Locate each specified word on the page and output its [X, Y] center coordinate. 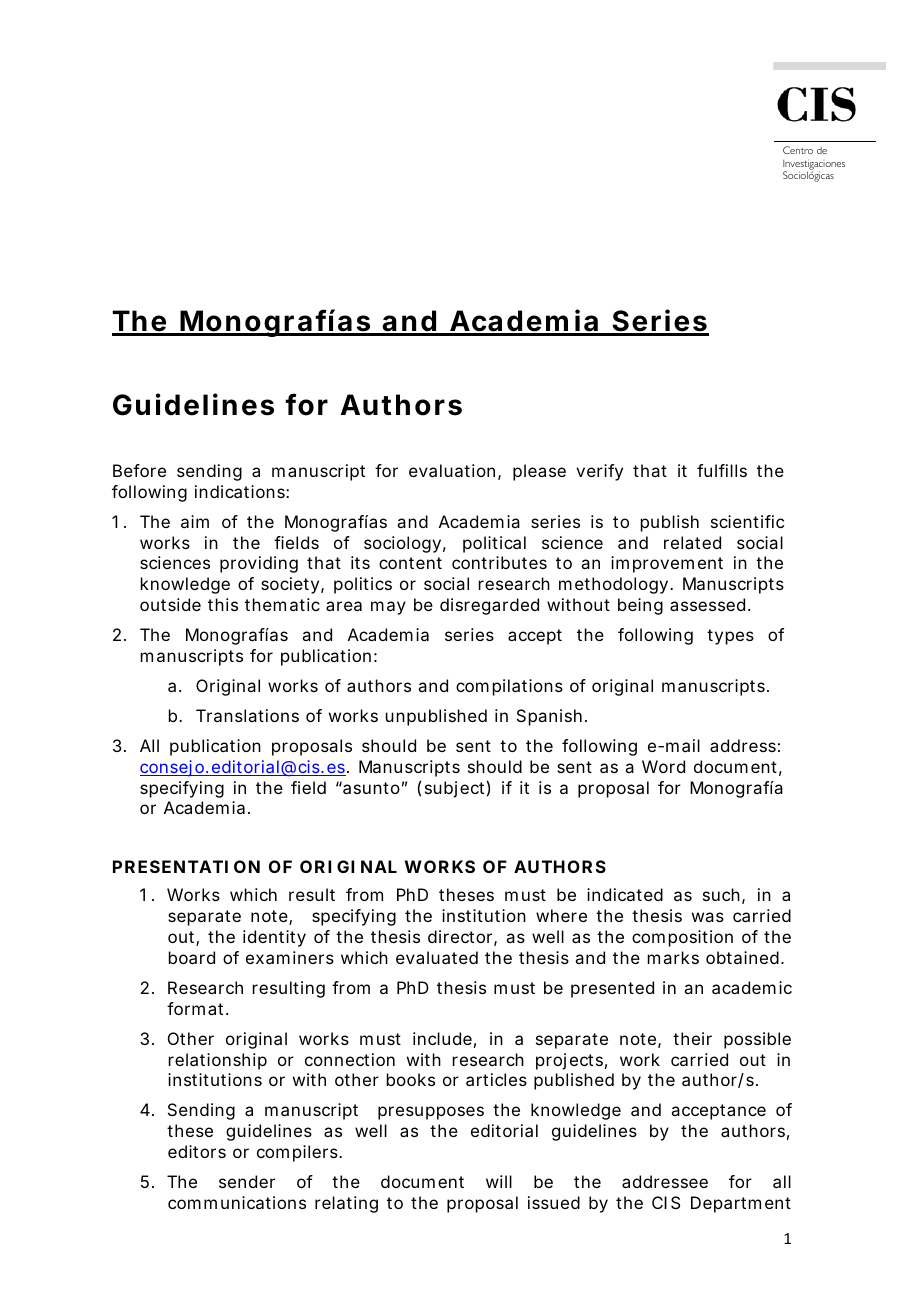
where [561, 915]
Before [139, 470]
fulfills [722, 470]
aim [195, 521]
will [499, 1181]
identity [274, 938]
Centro [798, 150]
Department [741, 1204]
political [494, 544]
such [721, 894]
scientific [747, 521]
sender [247, 1181]
